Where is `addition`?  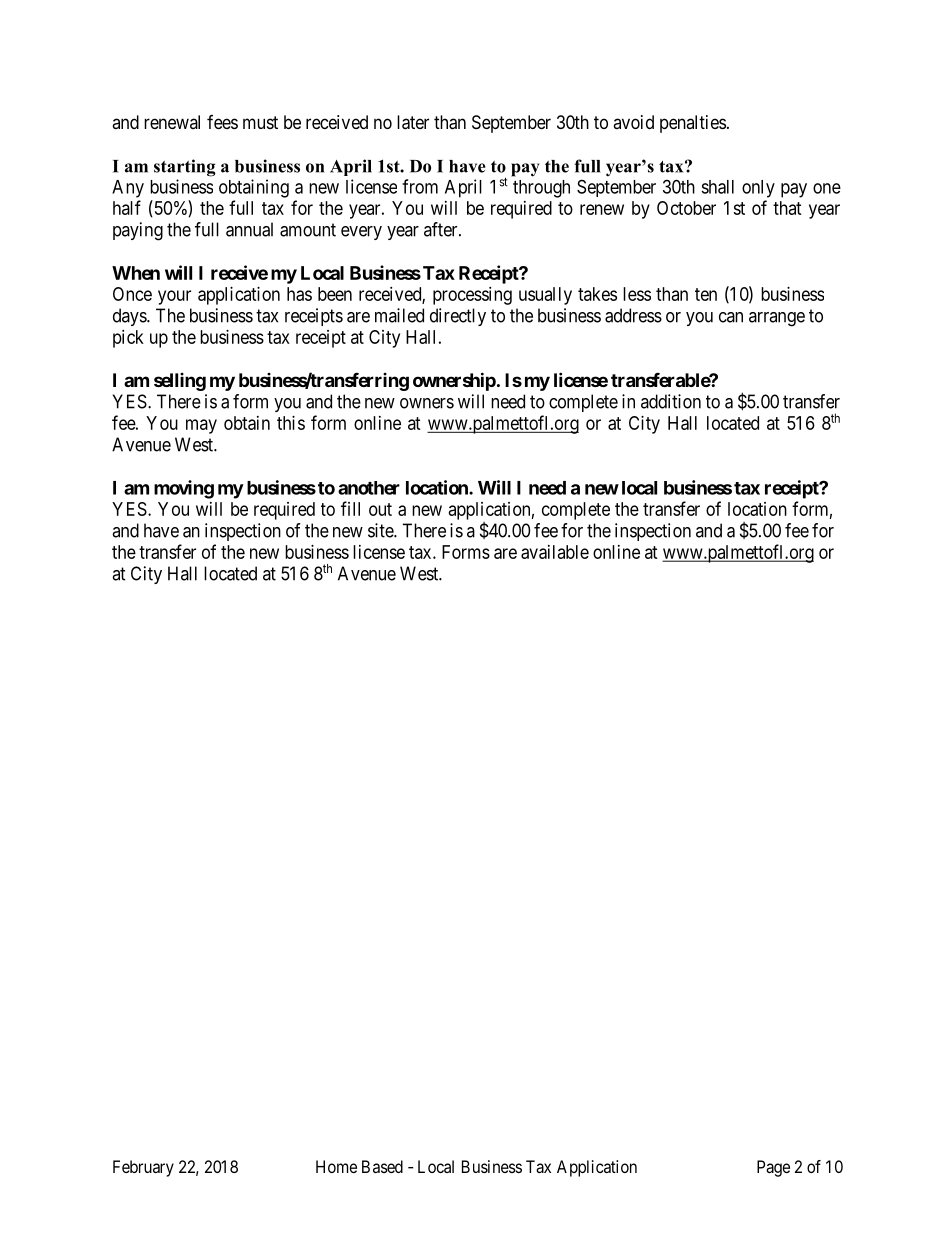 addition is located at coordinates (671, 401).
